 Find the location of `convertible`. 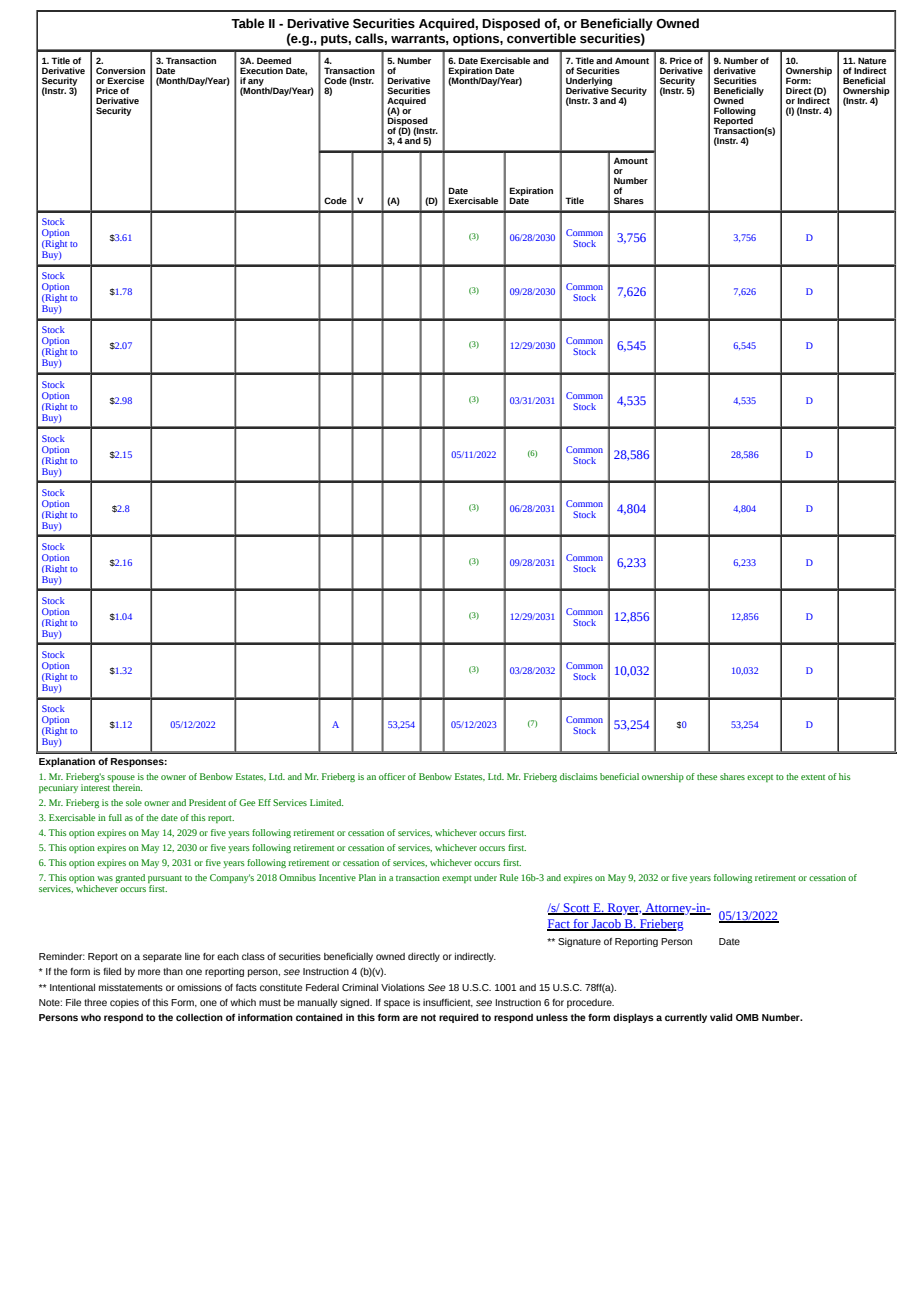

convertible is located at coordinates (541, 38).
